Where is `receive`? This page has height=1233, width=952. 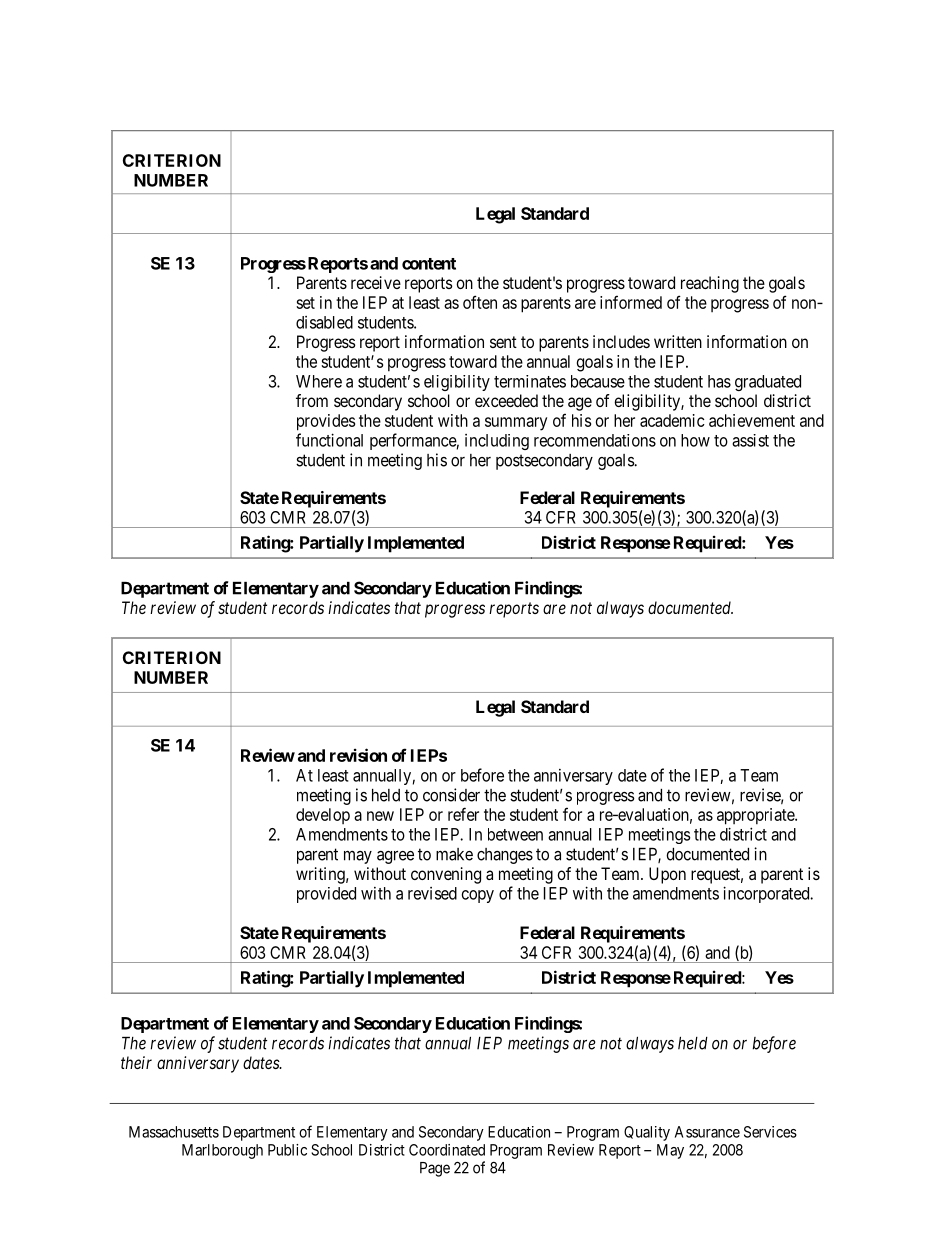 receive is located at coordinates (376, 282).
